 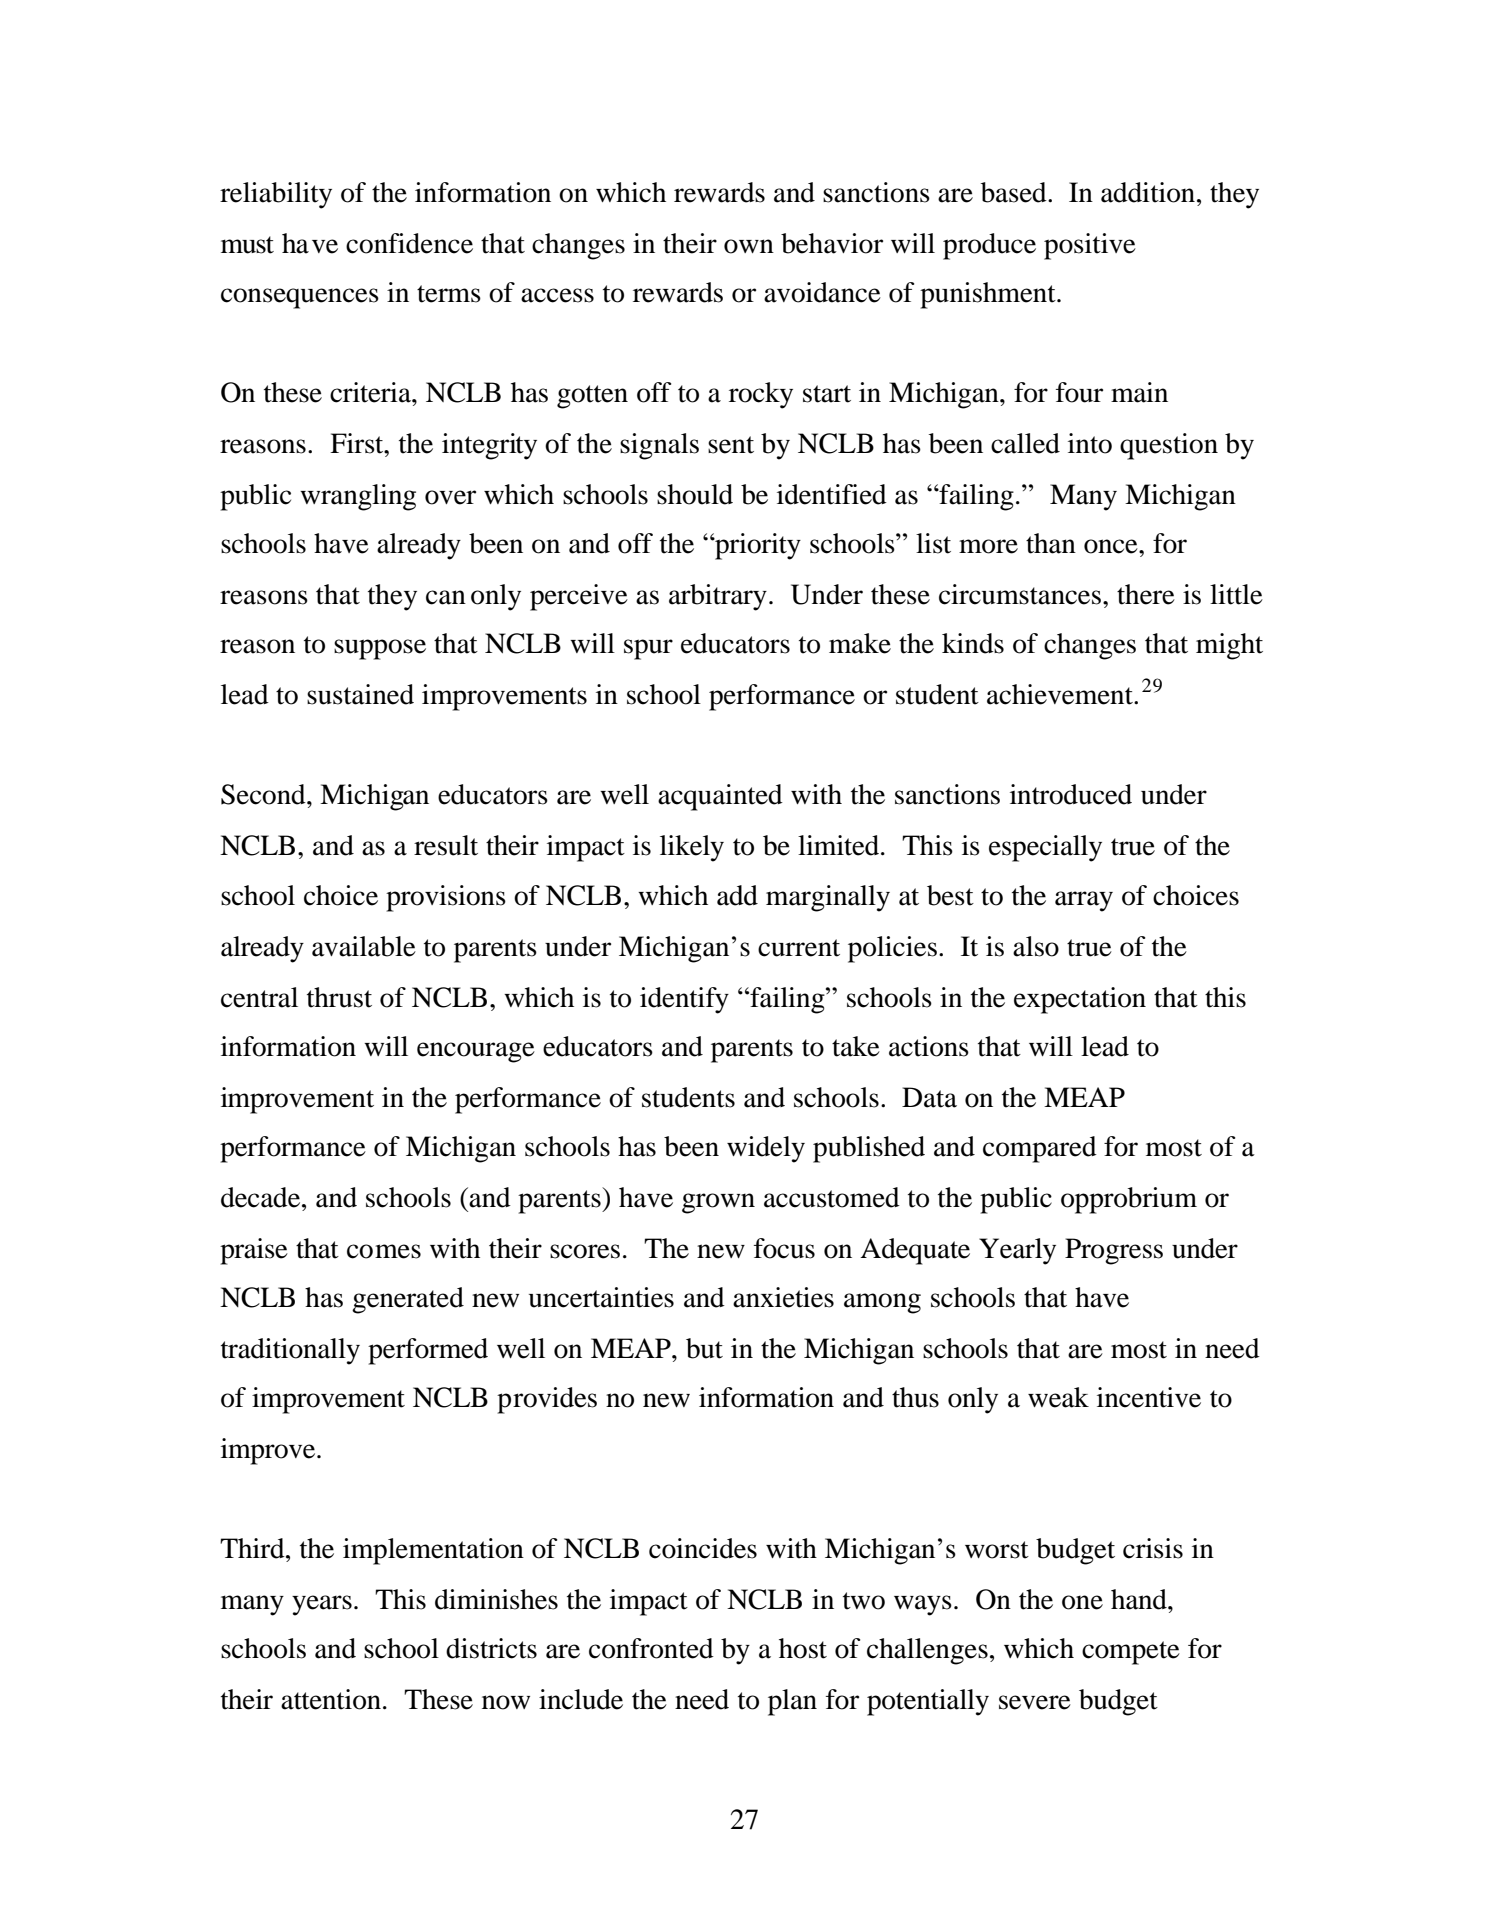 I want to click on confidence, so click(x=409, y=243).
